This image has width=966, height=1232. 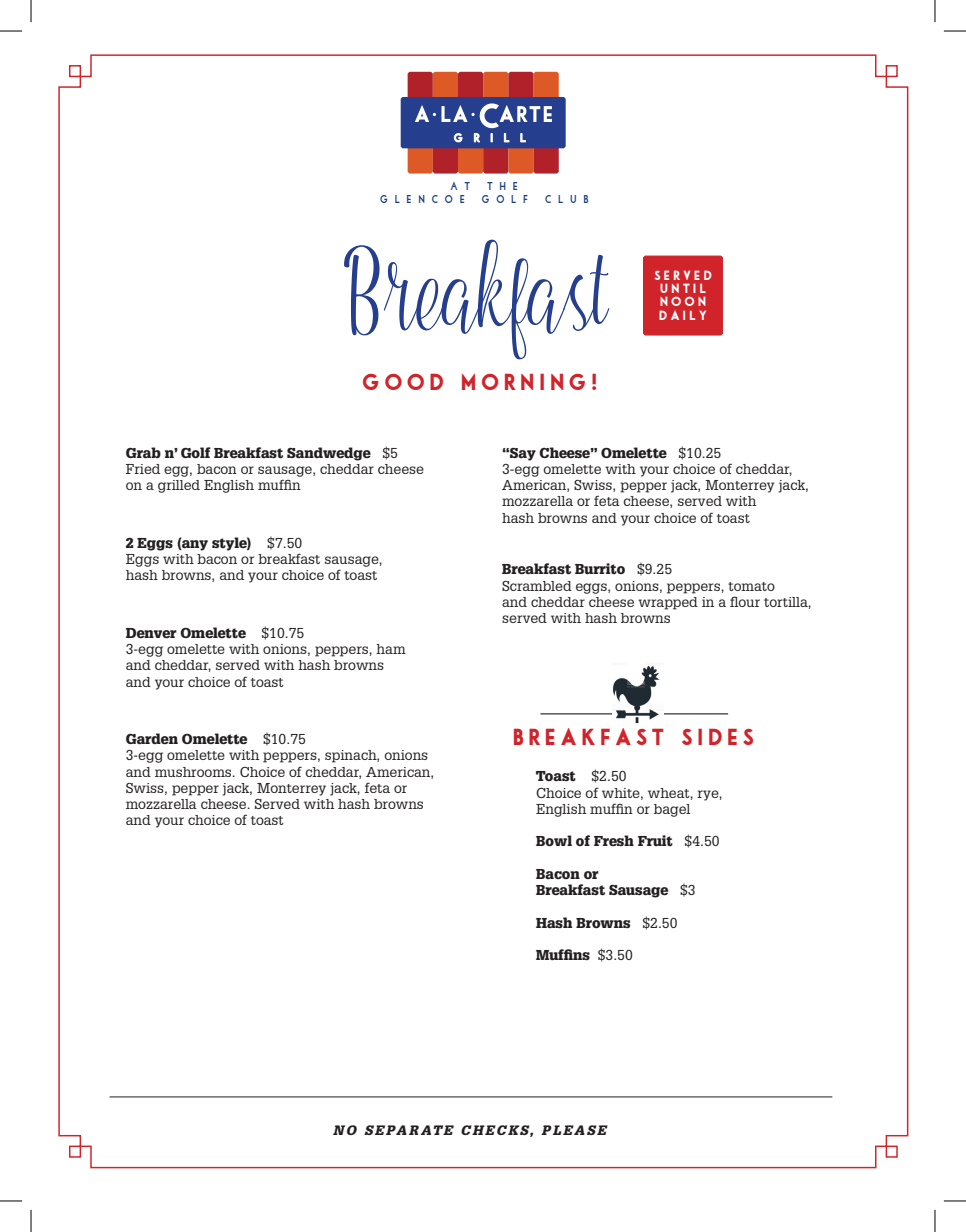 What do you see at coordinates (554, 841) in the image?
I see `Bowl` at bounding box center [554, 841].
